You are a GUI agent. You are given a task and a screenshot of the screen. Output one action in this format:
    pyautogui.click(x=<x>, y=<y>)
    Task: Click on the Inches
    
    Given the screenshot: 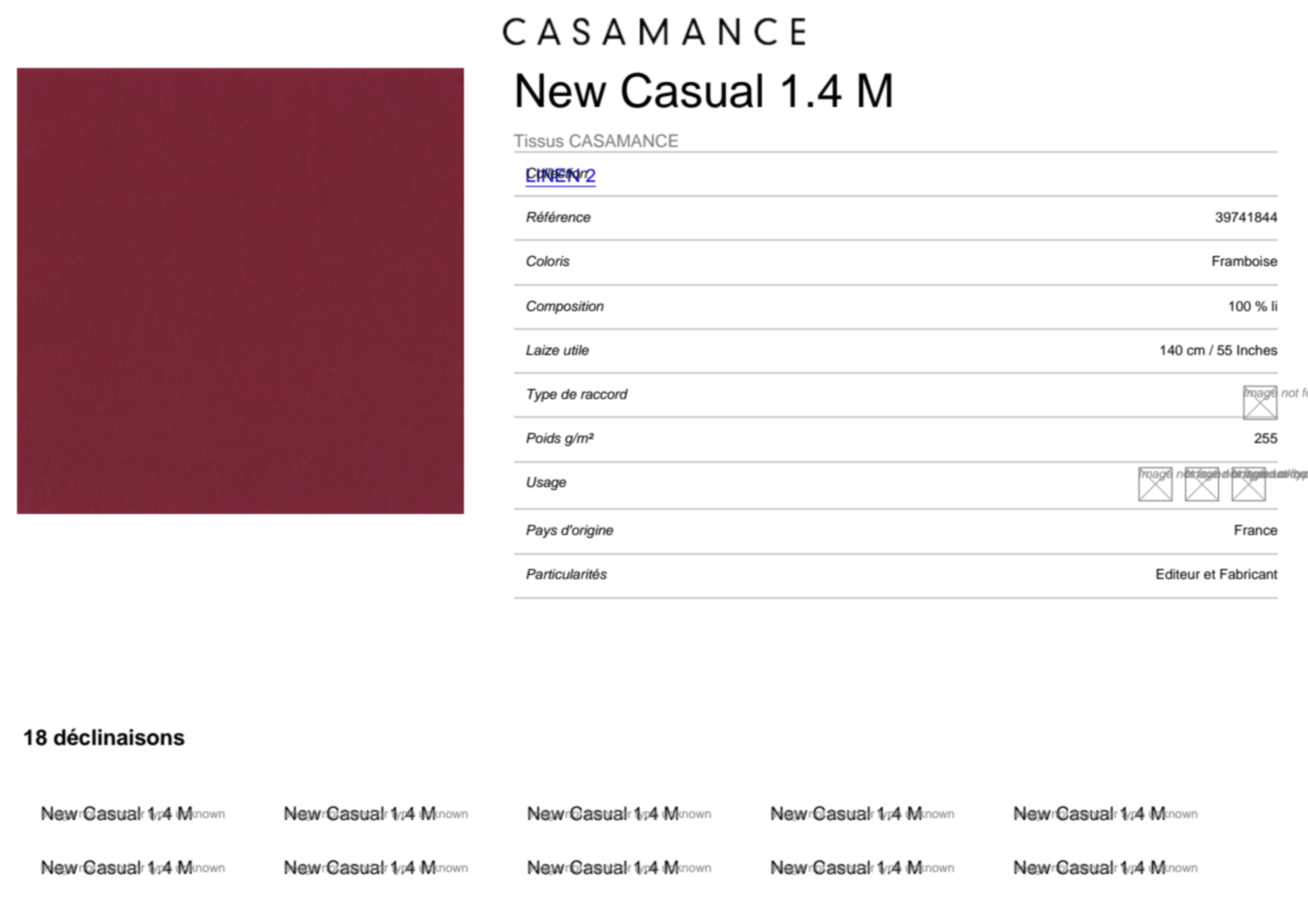 What is the action you would take?
    pyautogui.click(x=1257, y=350)
